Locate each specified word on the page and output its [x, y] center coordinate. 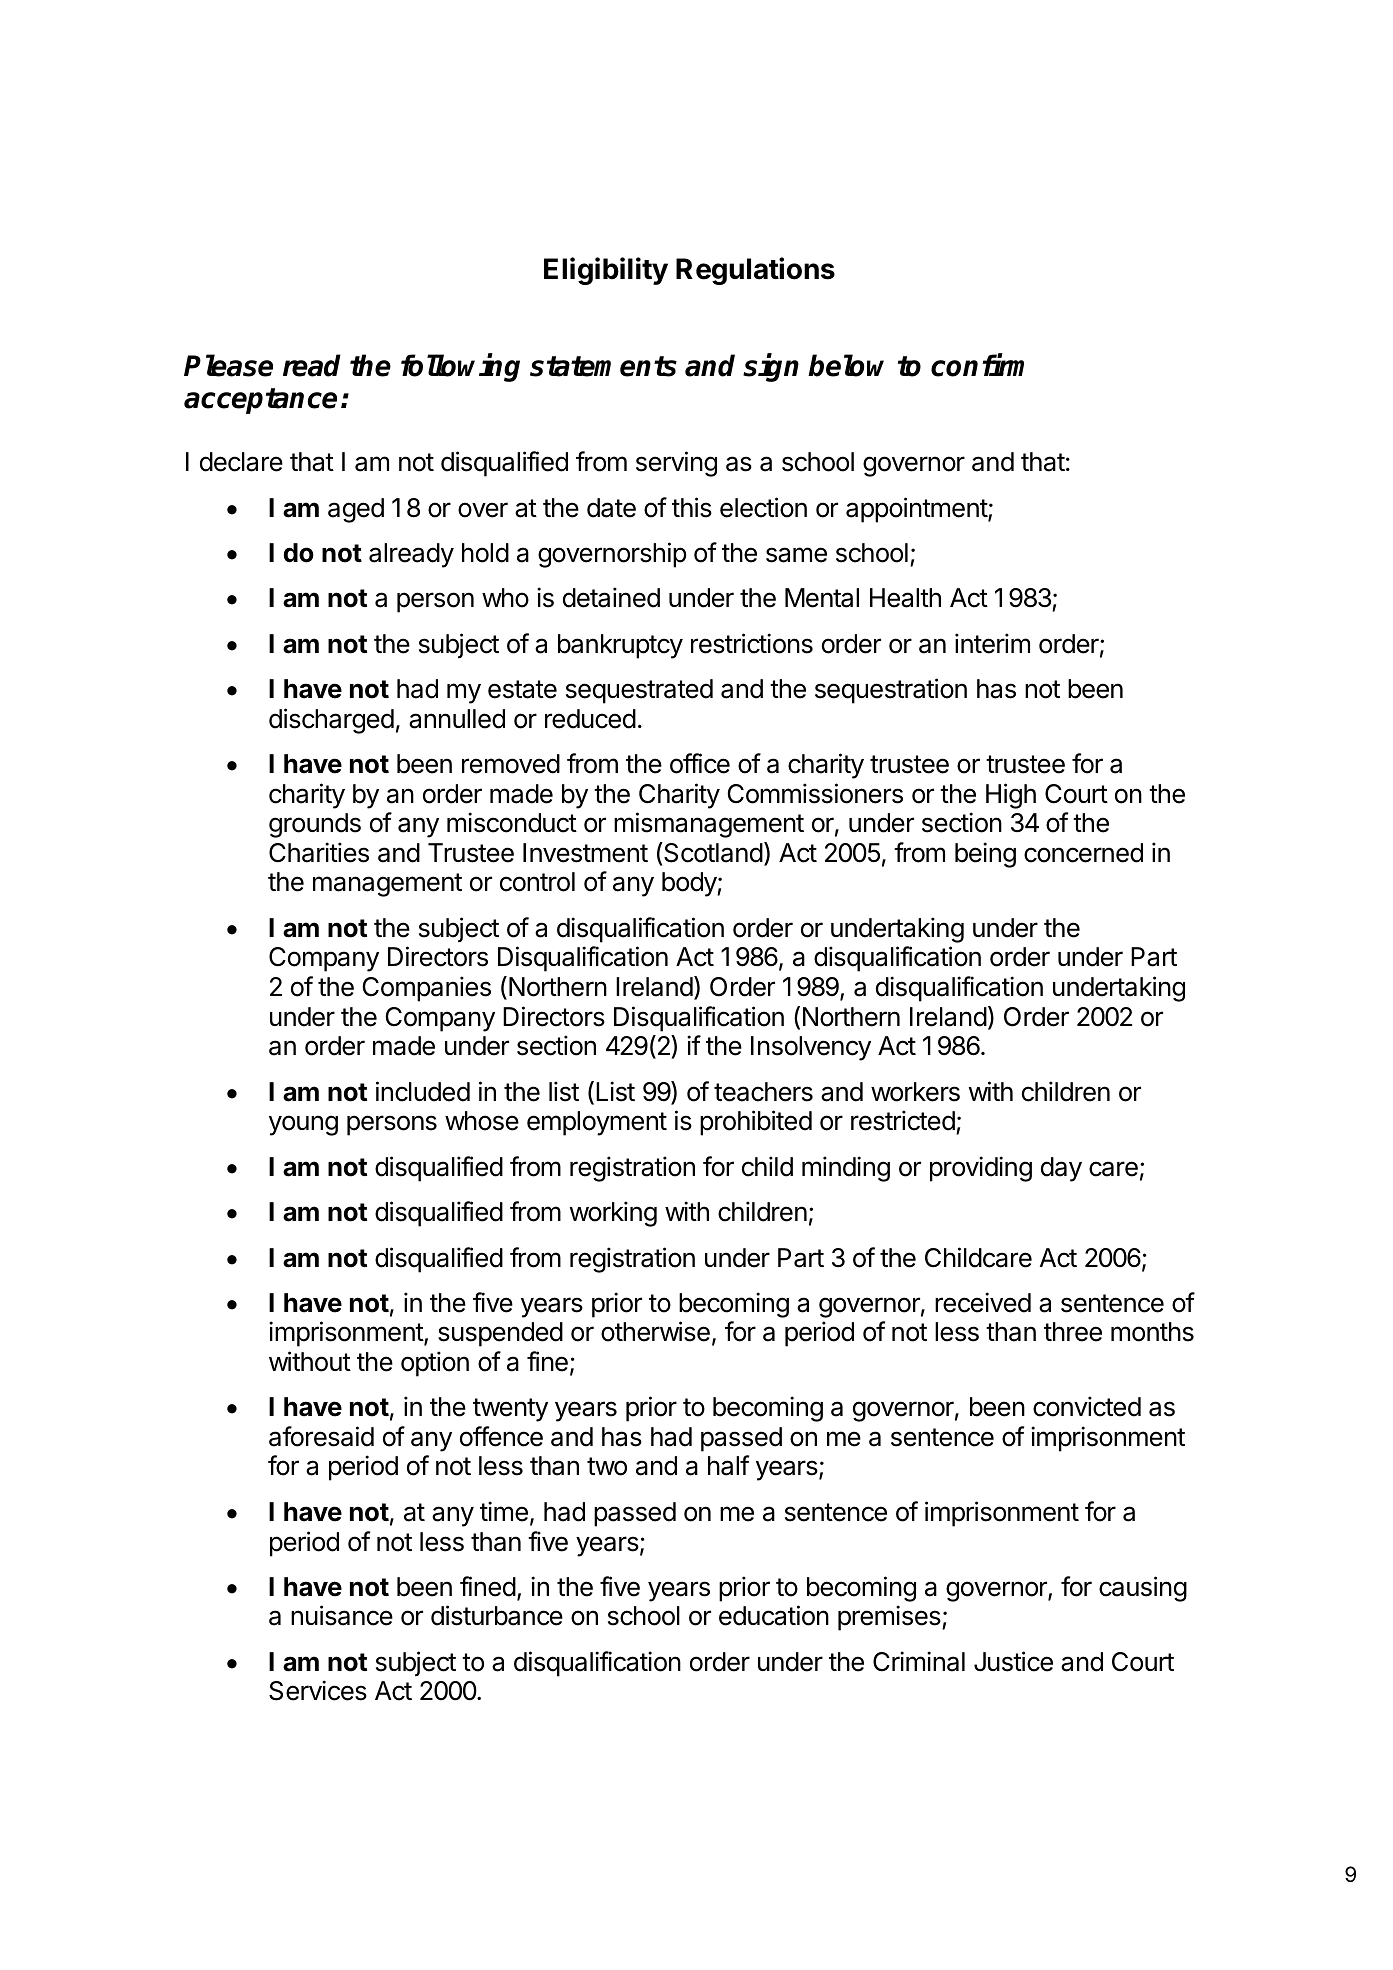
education [774, 1615]
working [613, 1214]
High [1011, 796]
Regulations [755, 271]
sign [771, 368]
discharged [331, 721]
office [700, 763]
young [303, 1125]
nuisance [342, 1615]
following [460, 368]
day [1061, 1169]
